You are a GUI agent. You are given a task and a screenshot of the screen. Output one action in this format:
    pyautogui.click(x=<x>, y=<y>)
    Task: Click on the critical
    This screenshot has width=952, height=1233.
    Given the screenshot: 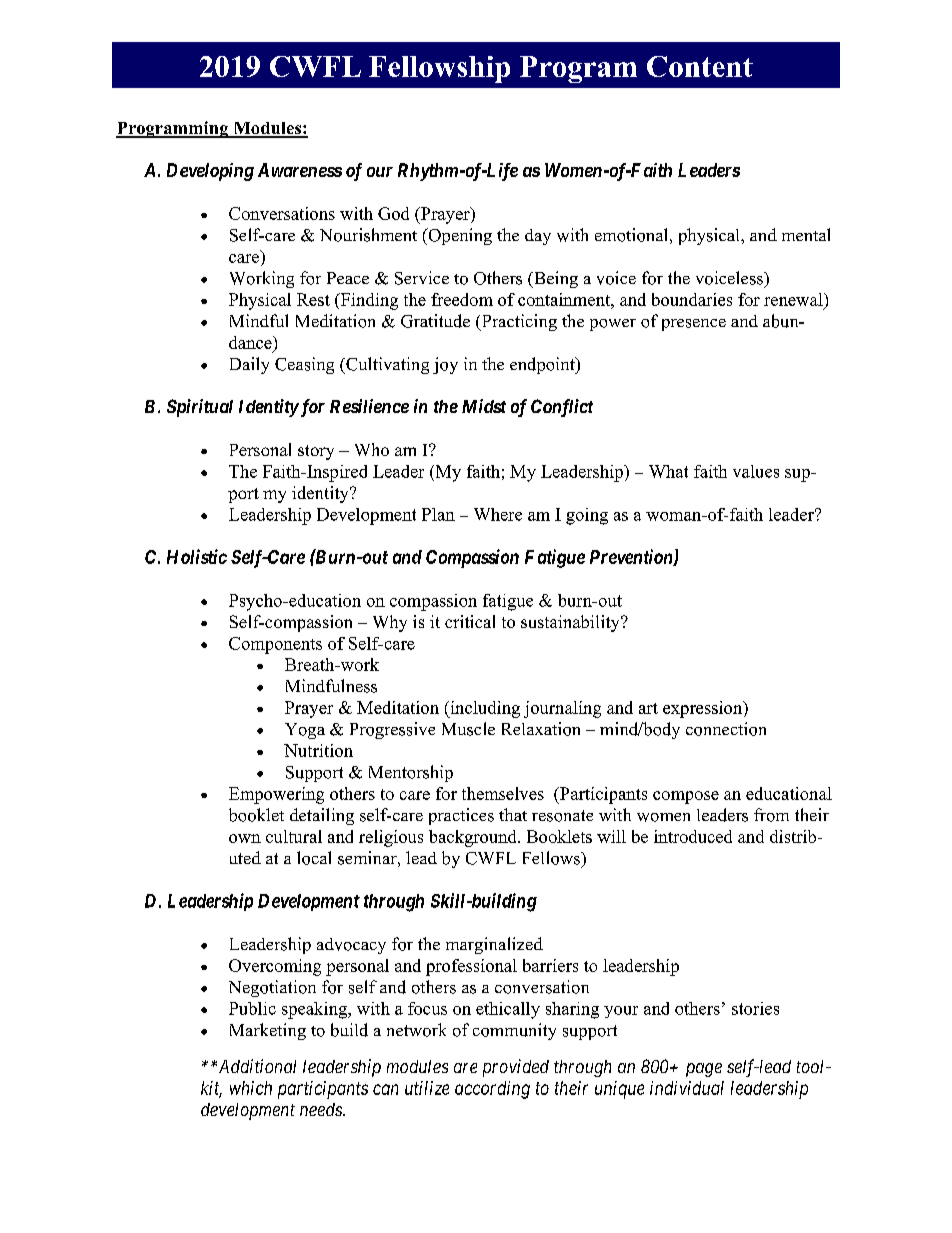 What is the action you would take?
    pyautogui.click(x=470, y=621)
